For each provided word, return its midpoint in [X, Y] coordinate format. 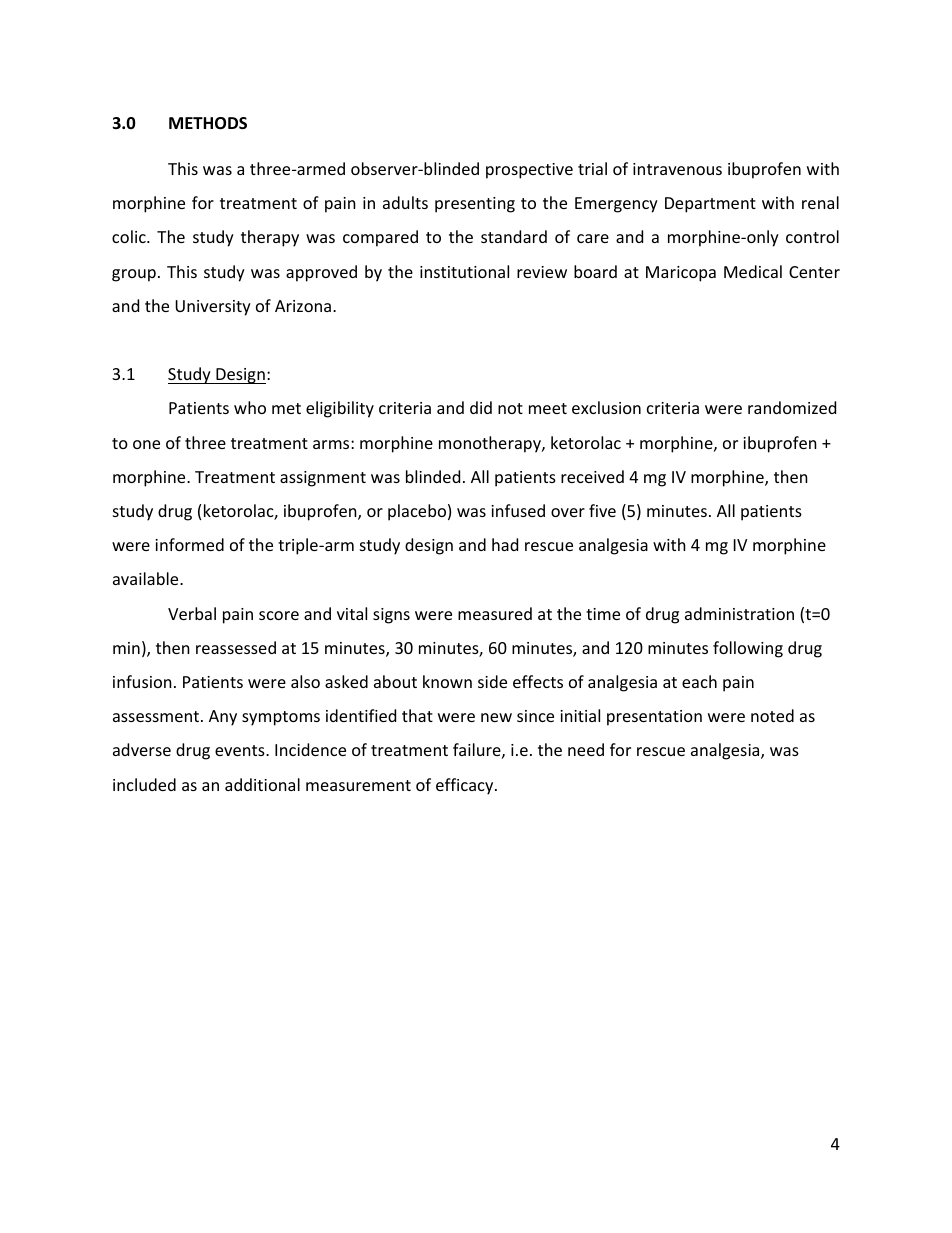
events [241, 750]
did [481, 407]
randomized [792, 407]
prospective [529, 171]
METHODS [208, 123]
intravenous [677, 169]
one [146, 444]
